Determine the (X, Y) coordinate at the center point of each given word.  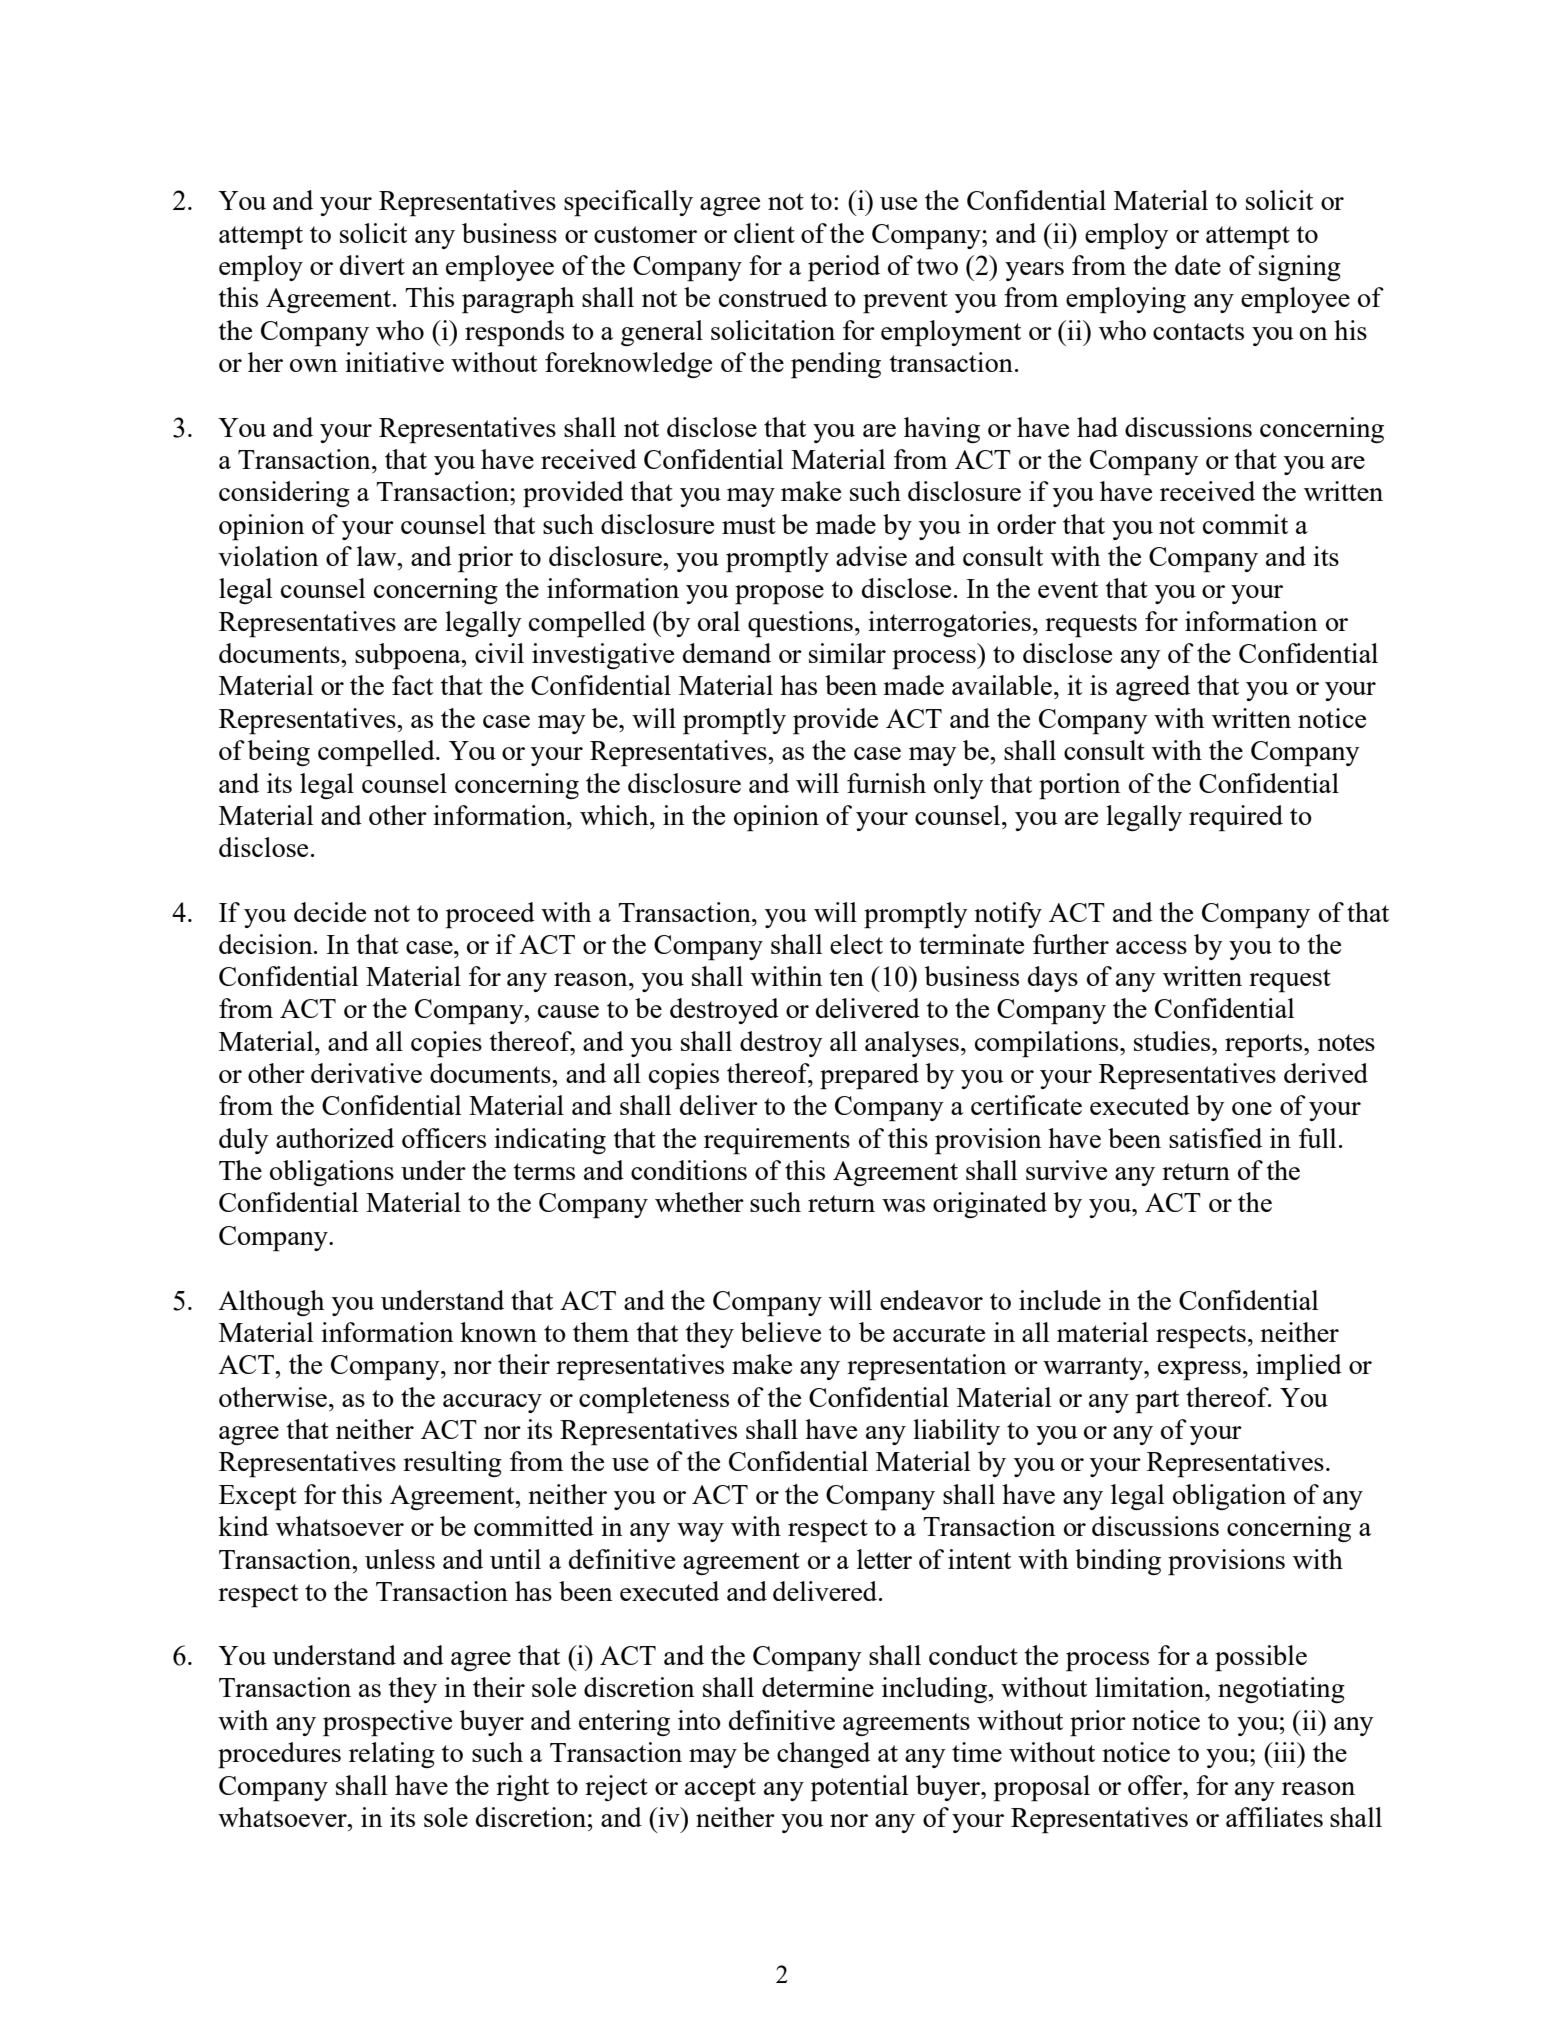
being (279, 753)
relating (392, 1755)
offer (1156, 1785)
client (764, 233)
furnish (886, 783)
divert (372, 265)
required (1236, 818)
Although (271, 1303)
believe (781, 1332)
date (1198, 265)
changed (823, 1755)
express (1199, 1371)
